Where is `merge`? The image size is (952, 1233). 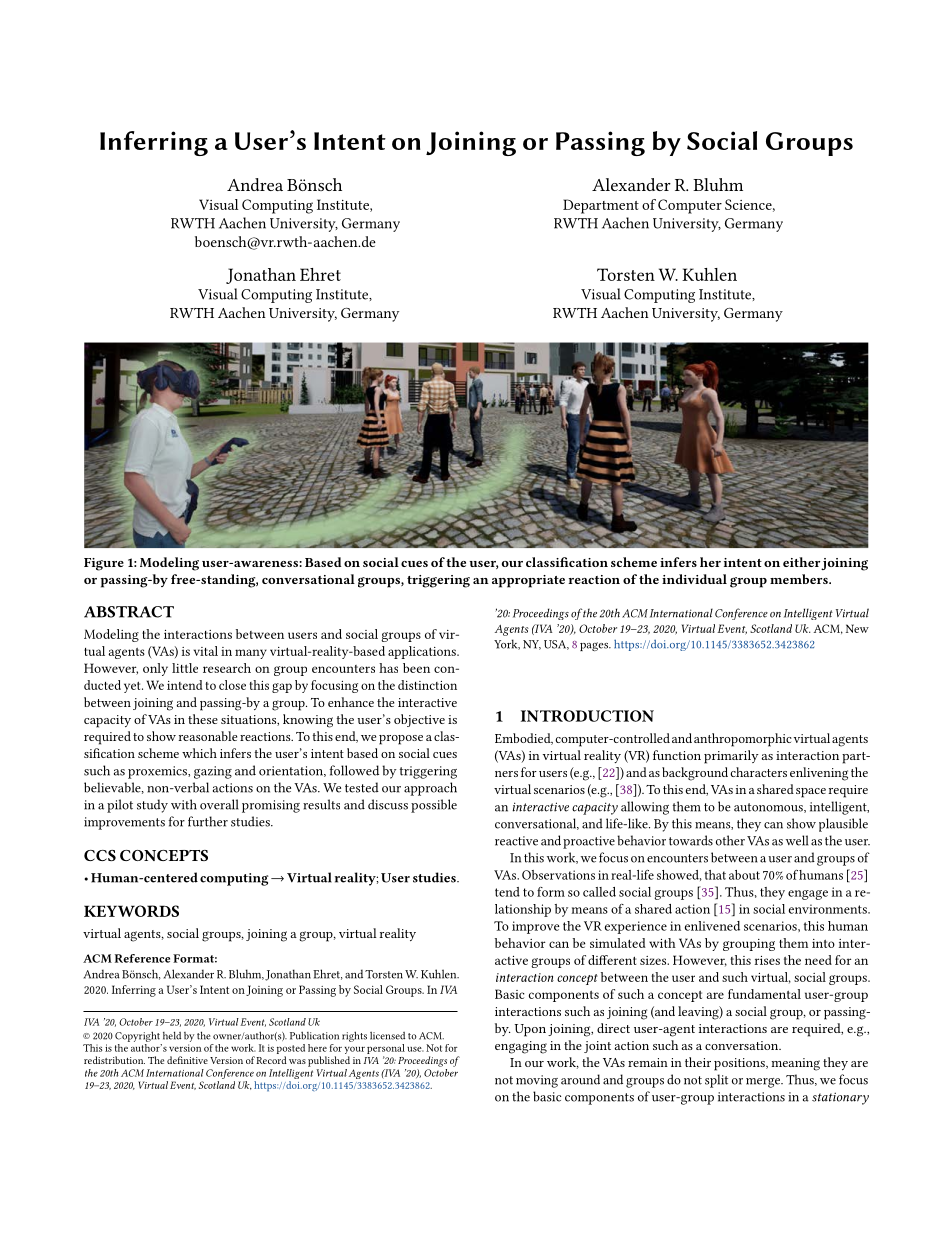 merge is located at coordinates (764, 1083).
